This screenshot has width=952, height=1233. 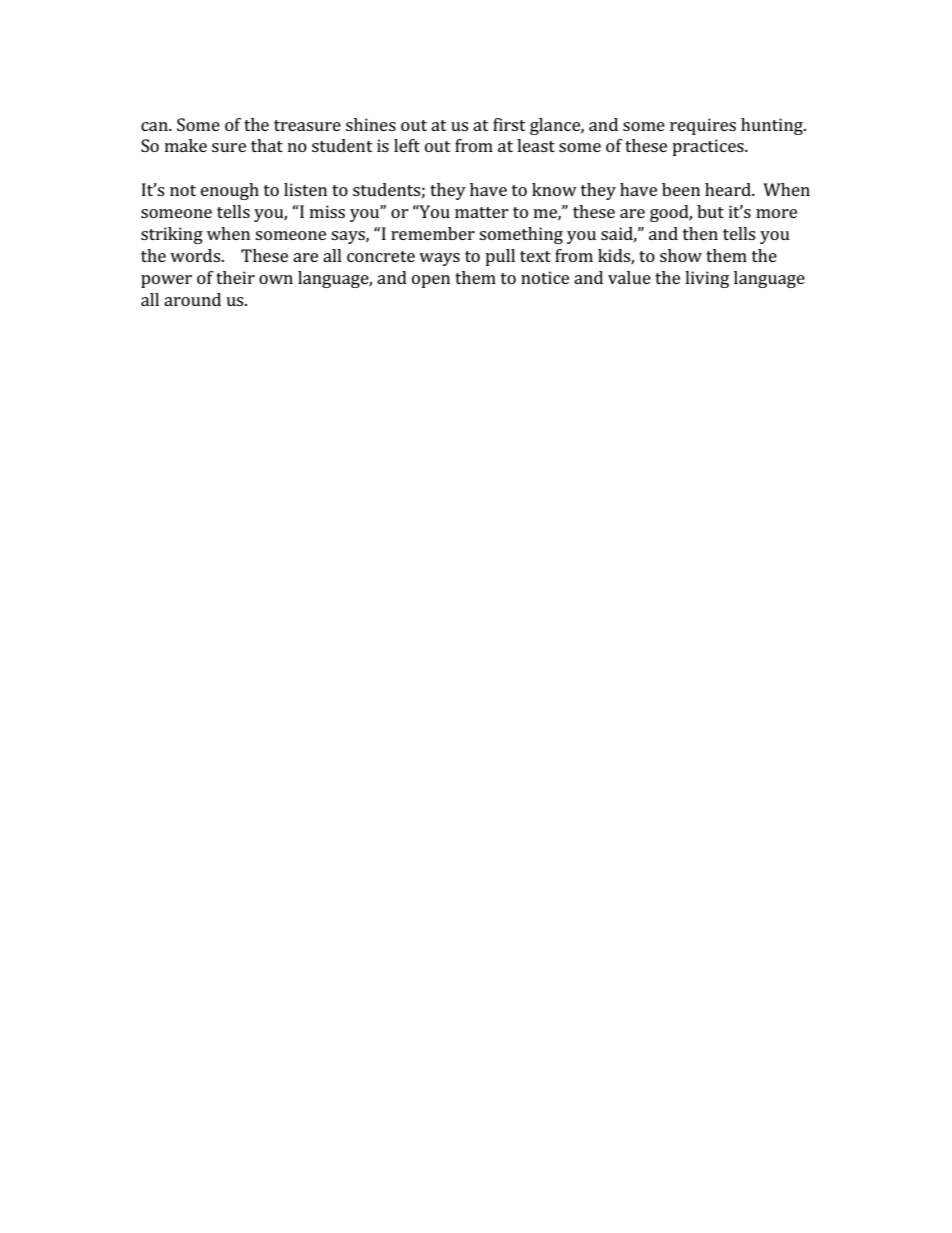 I want to click on miss, so click(x=327, y=211).
